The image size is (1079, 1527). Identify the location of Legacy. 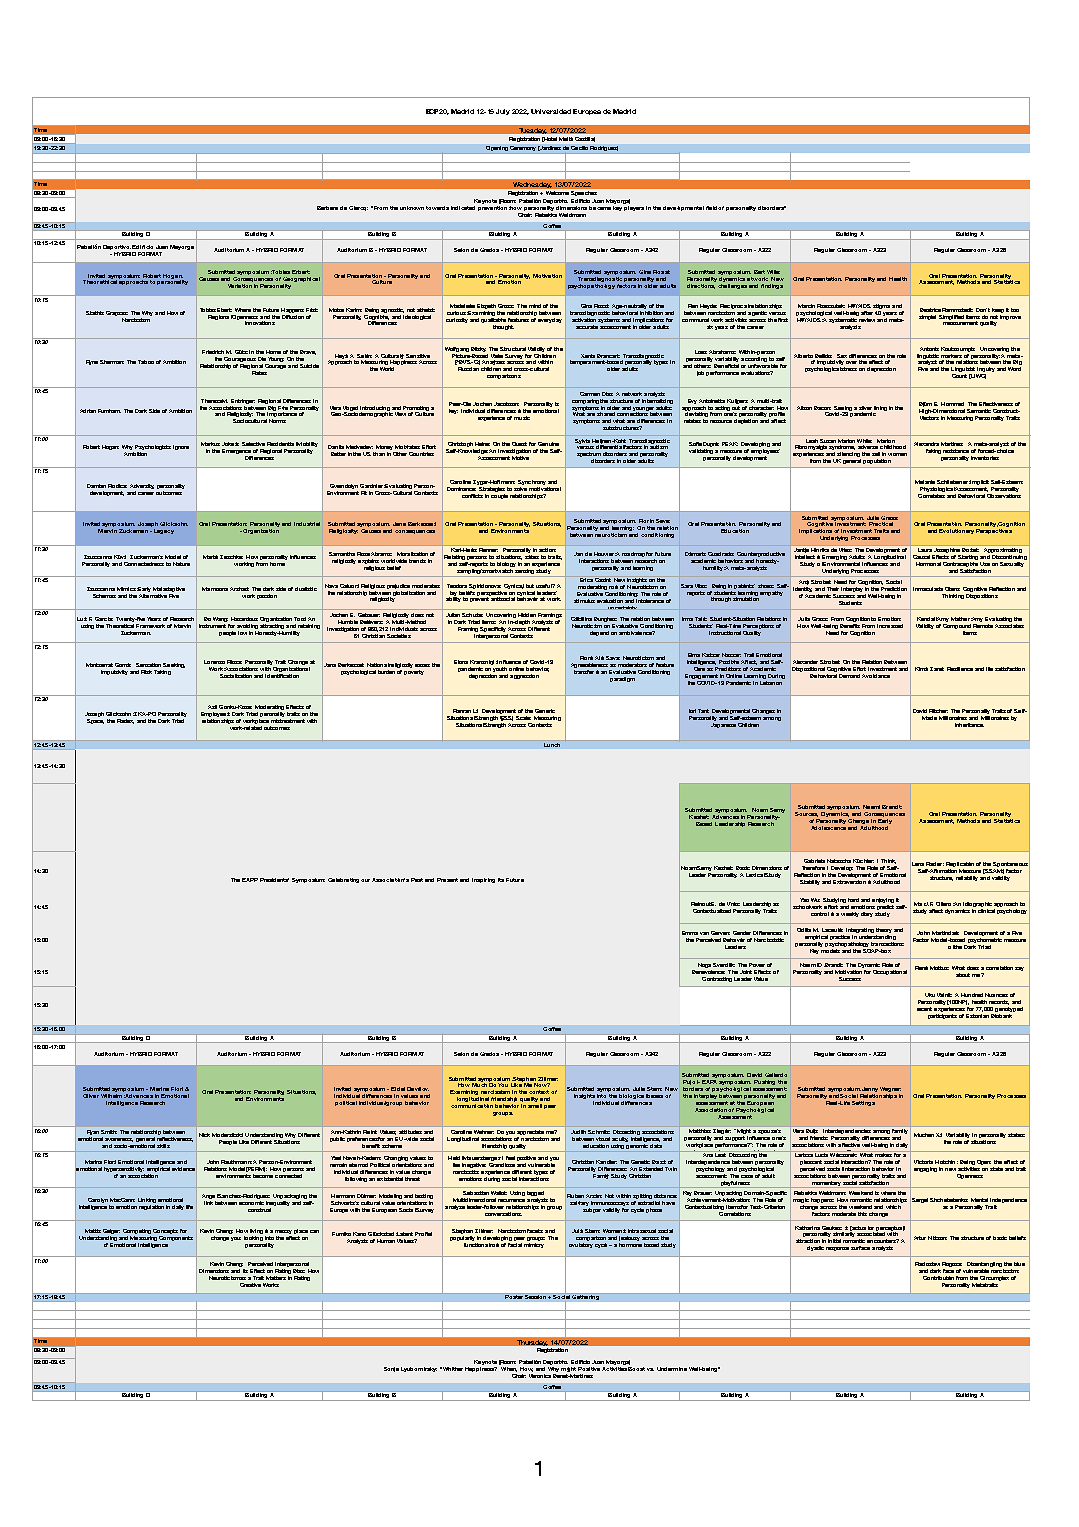
(162, 531).
